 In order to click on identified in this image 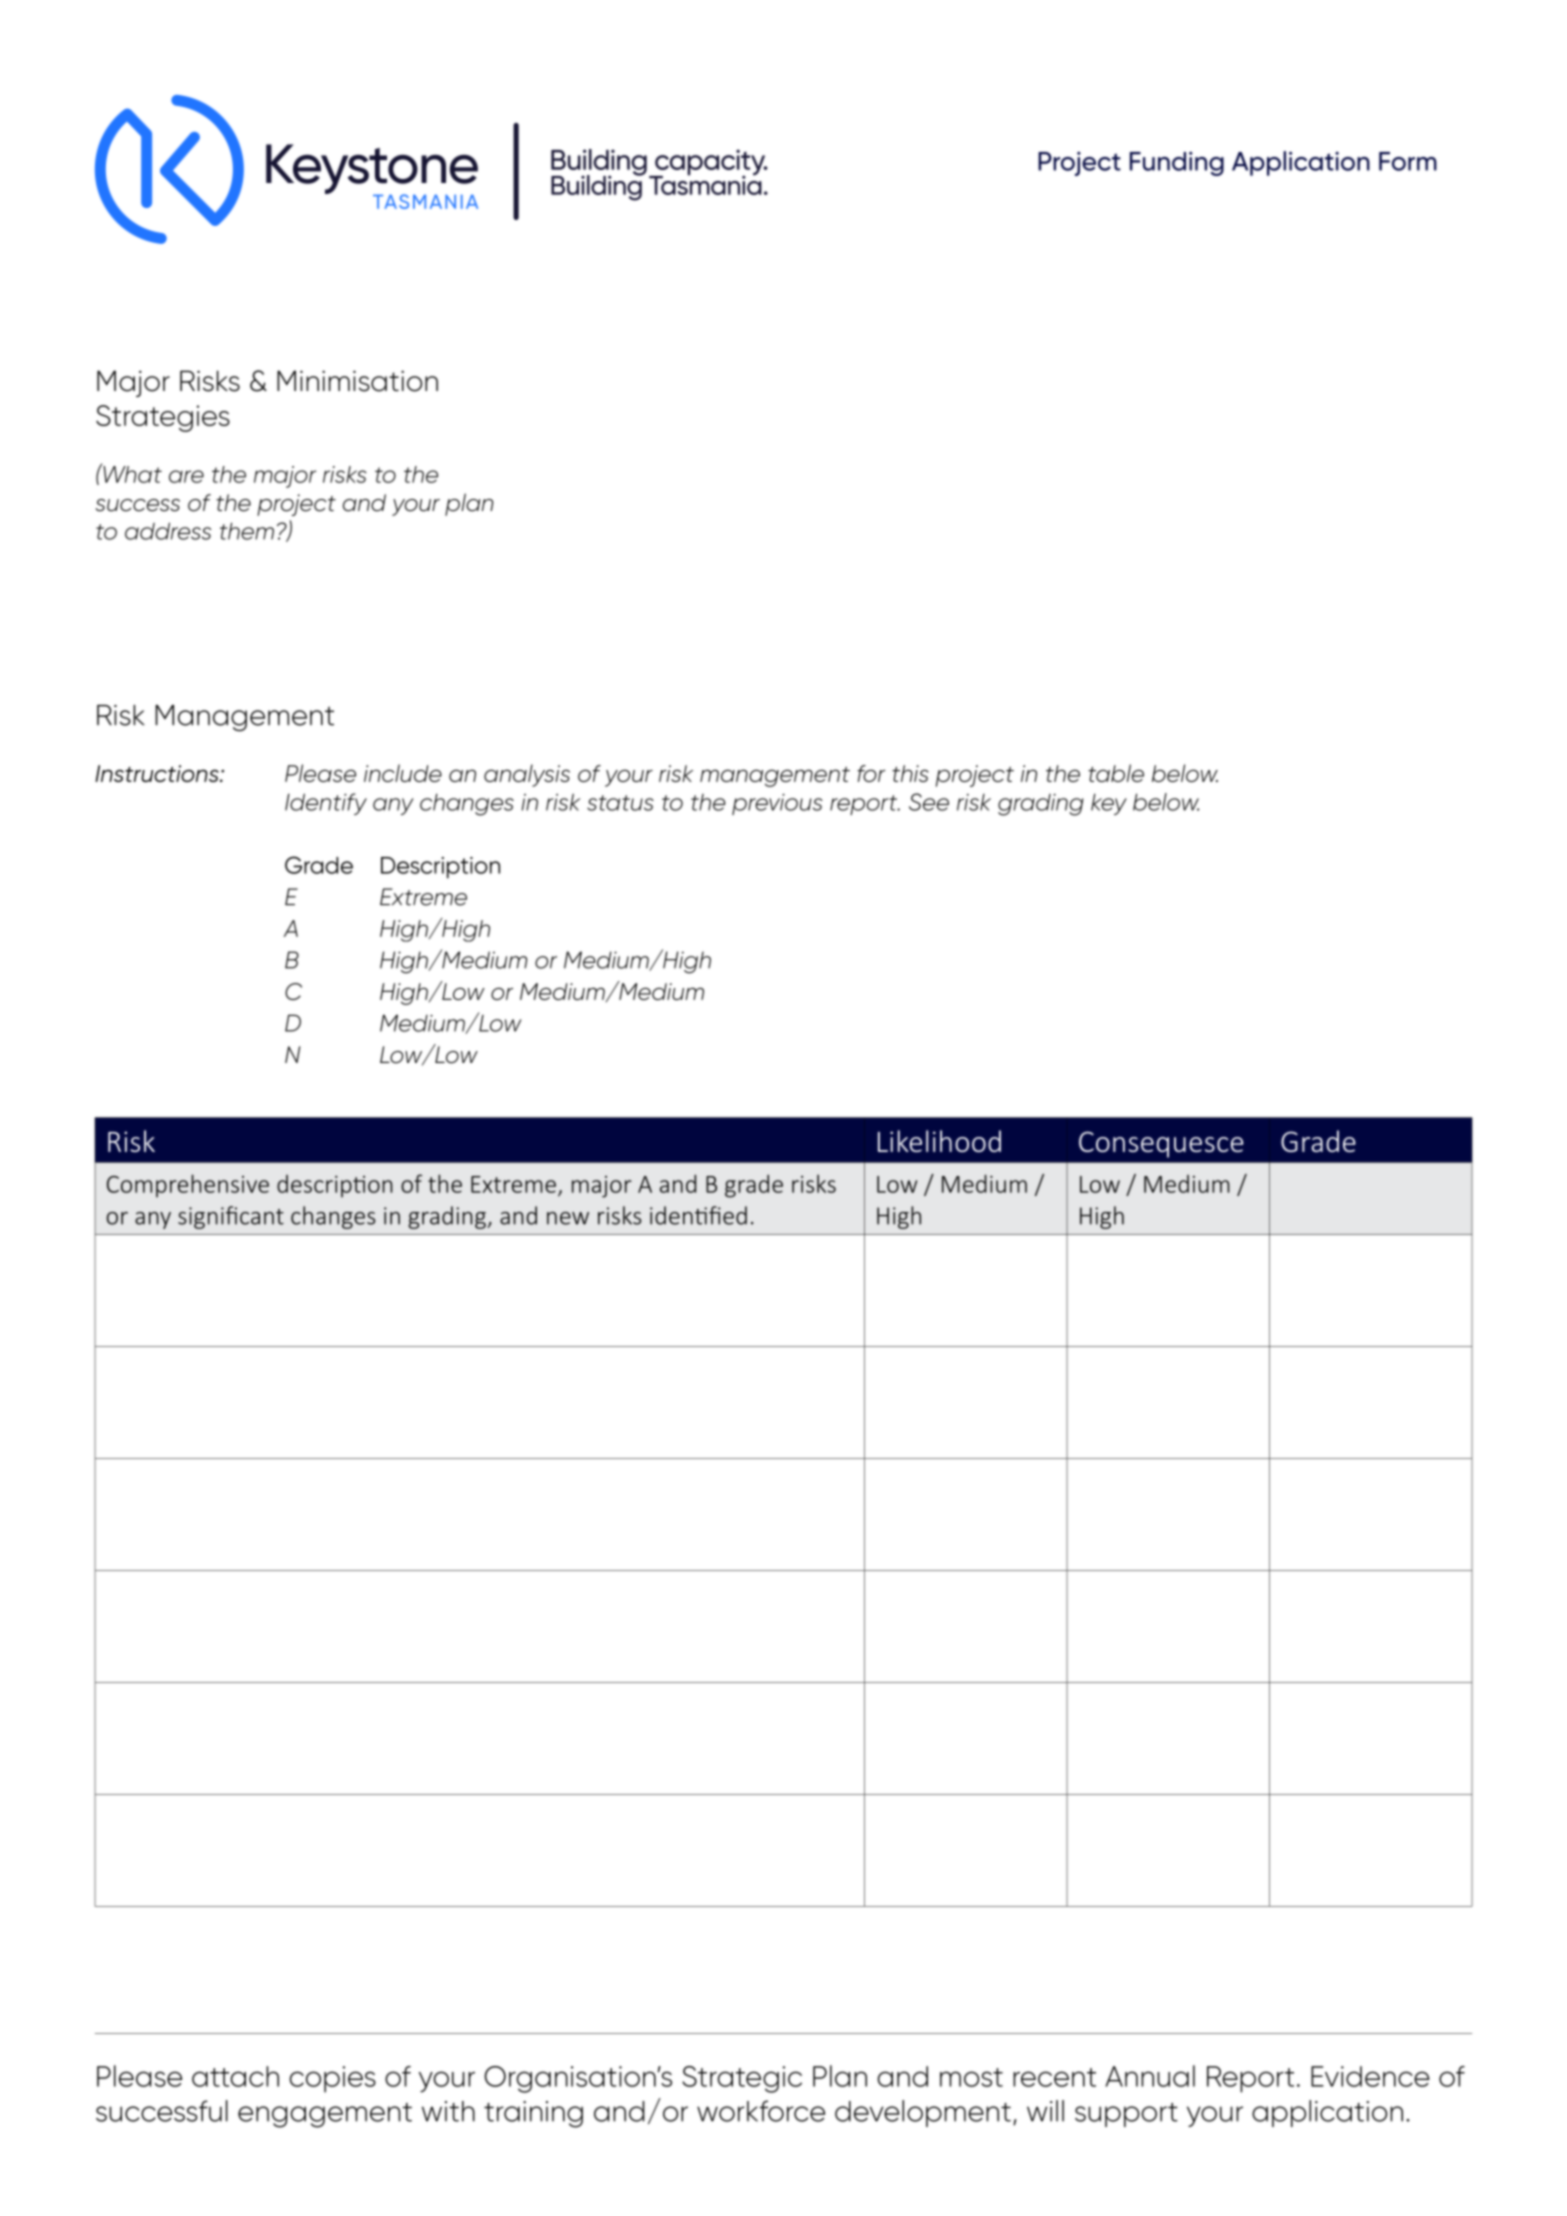, I will do `click(698, 1215)`.
